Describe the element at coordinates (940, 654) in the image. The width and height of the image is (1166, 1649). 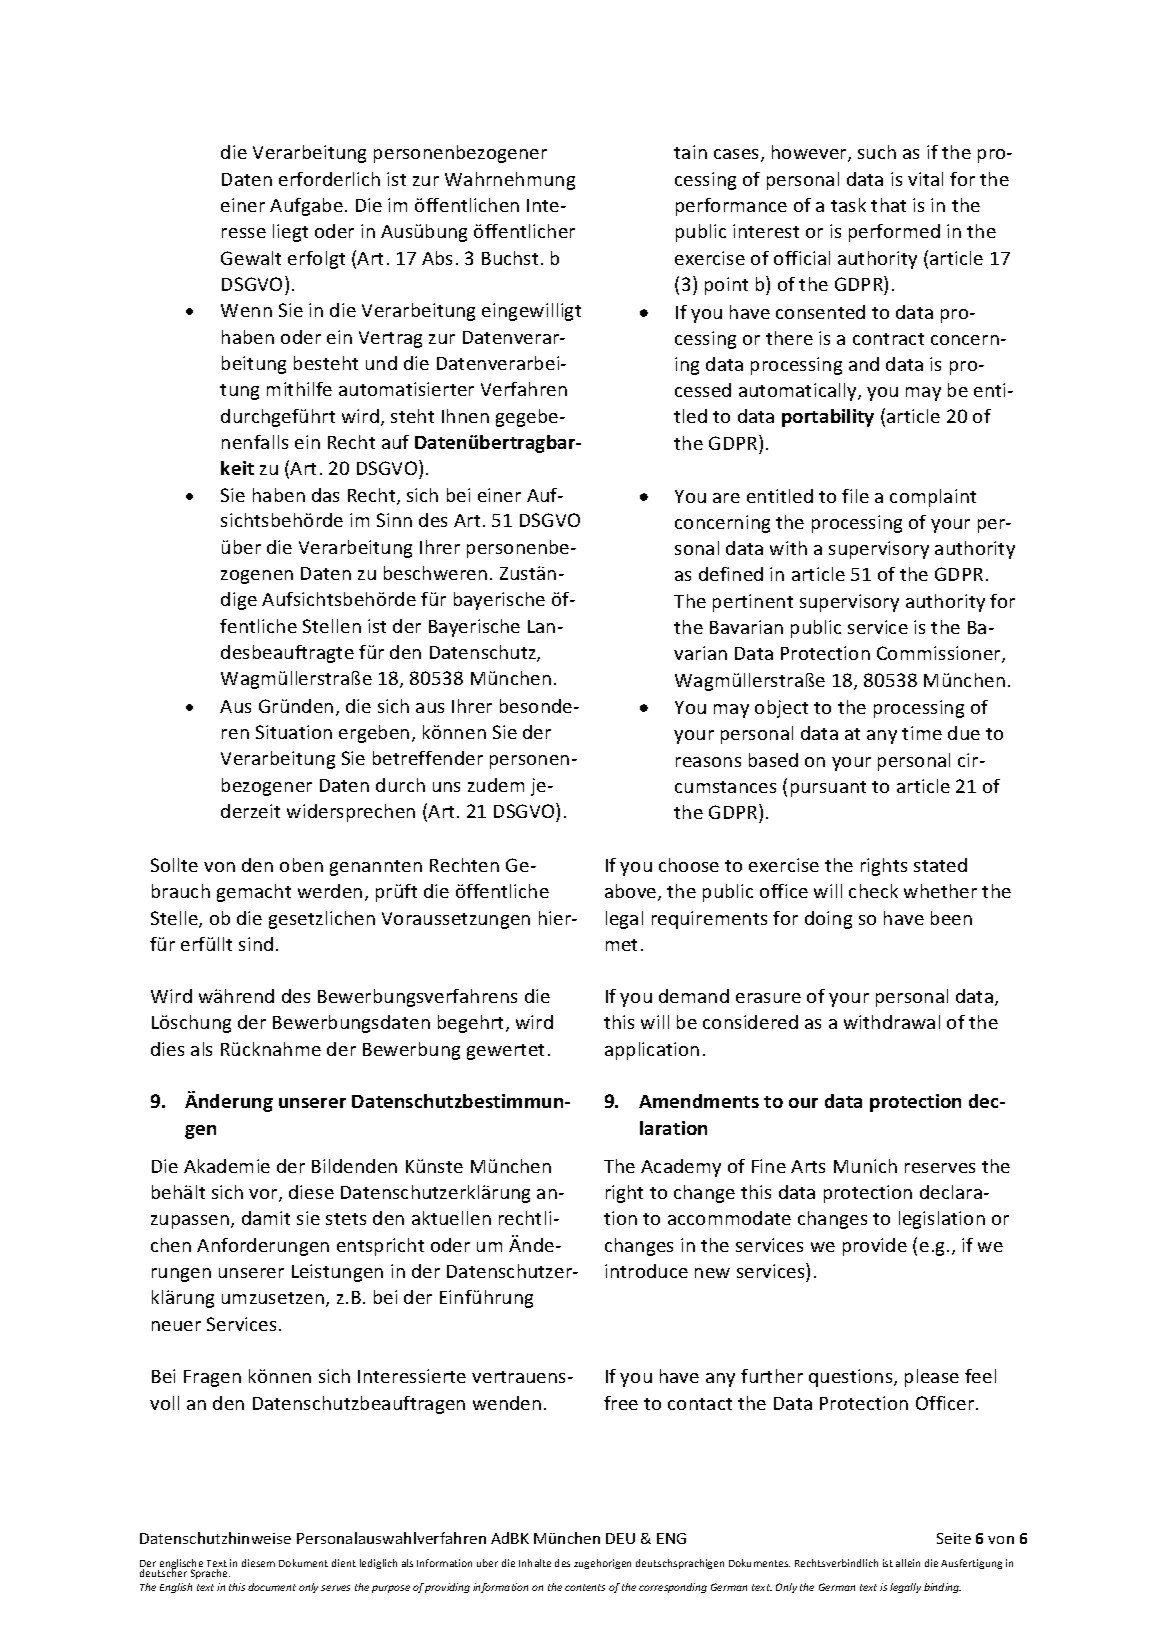
I see `Commissioner` at that location.
